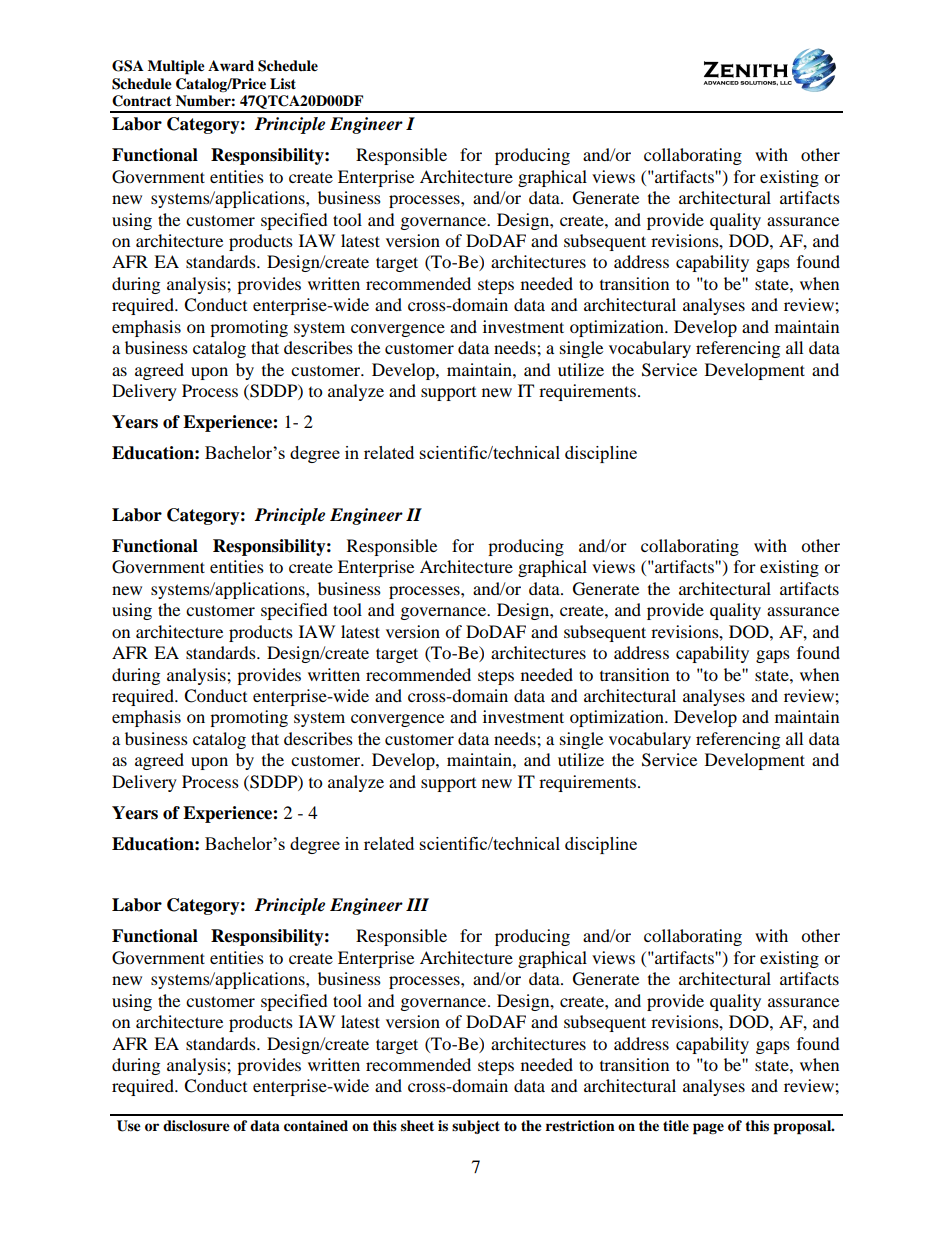 Image resolution: width=952 pixels, height=1233 pixels. What do you see at coordinates (283, 83) in the document?
I see `List` at bounding box center [283, 83].
